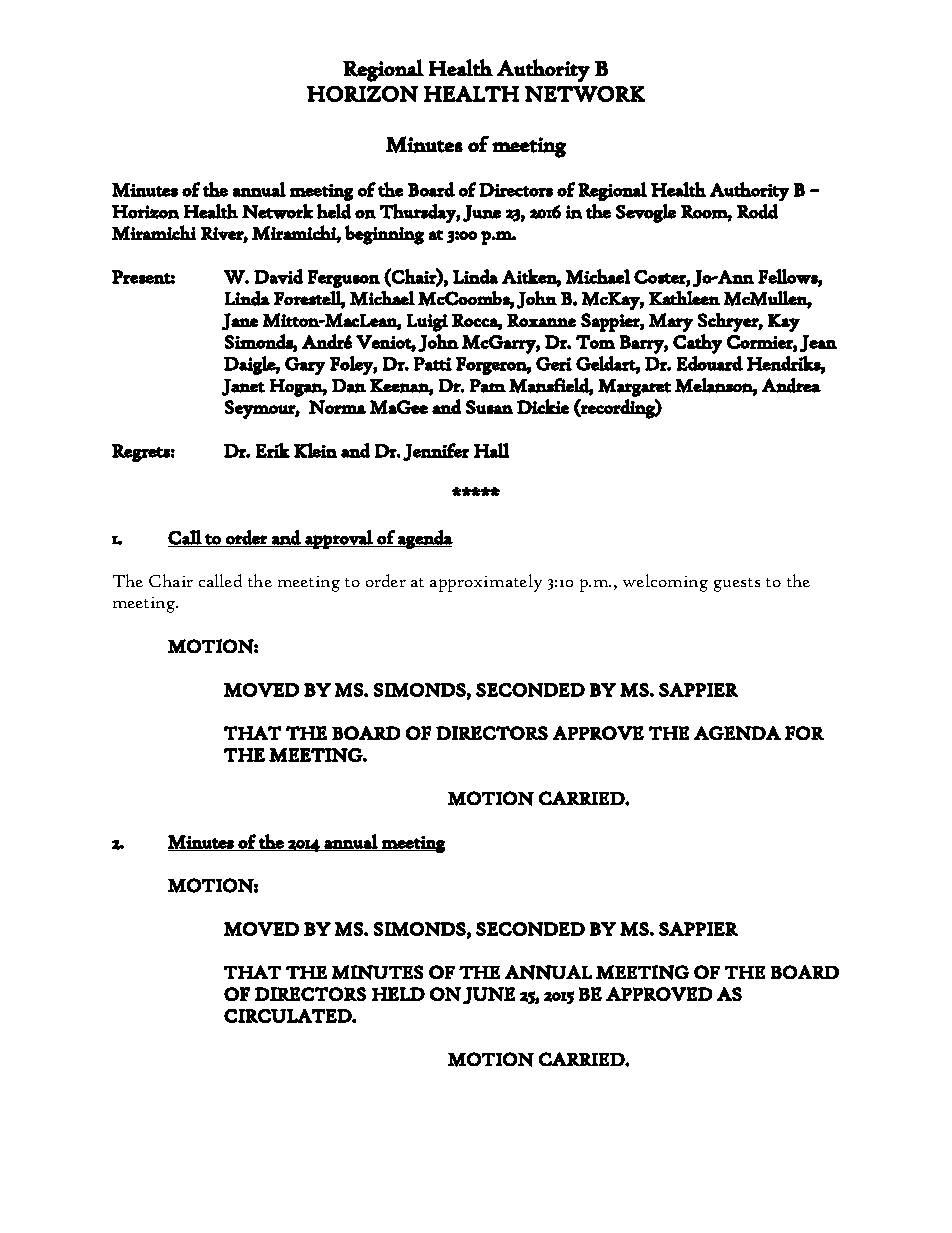 Image resolution: width=952 pixels, height=1233 pixels. Describe the element at coordinates (491, 450) in the page. I see `Hall` at that location.
